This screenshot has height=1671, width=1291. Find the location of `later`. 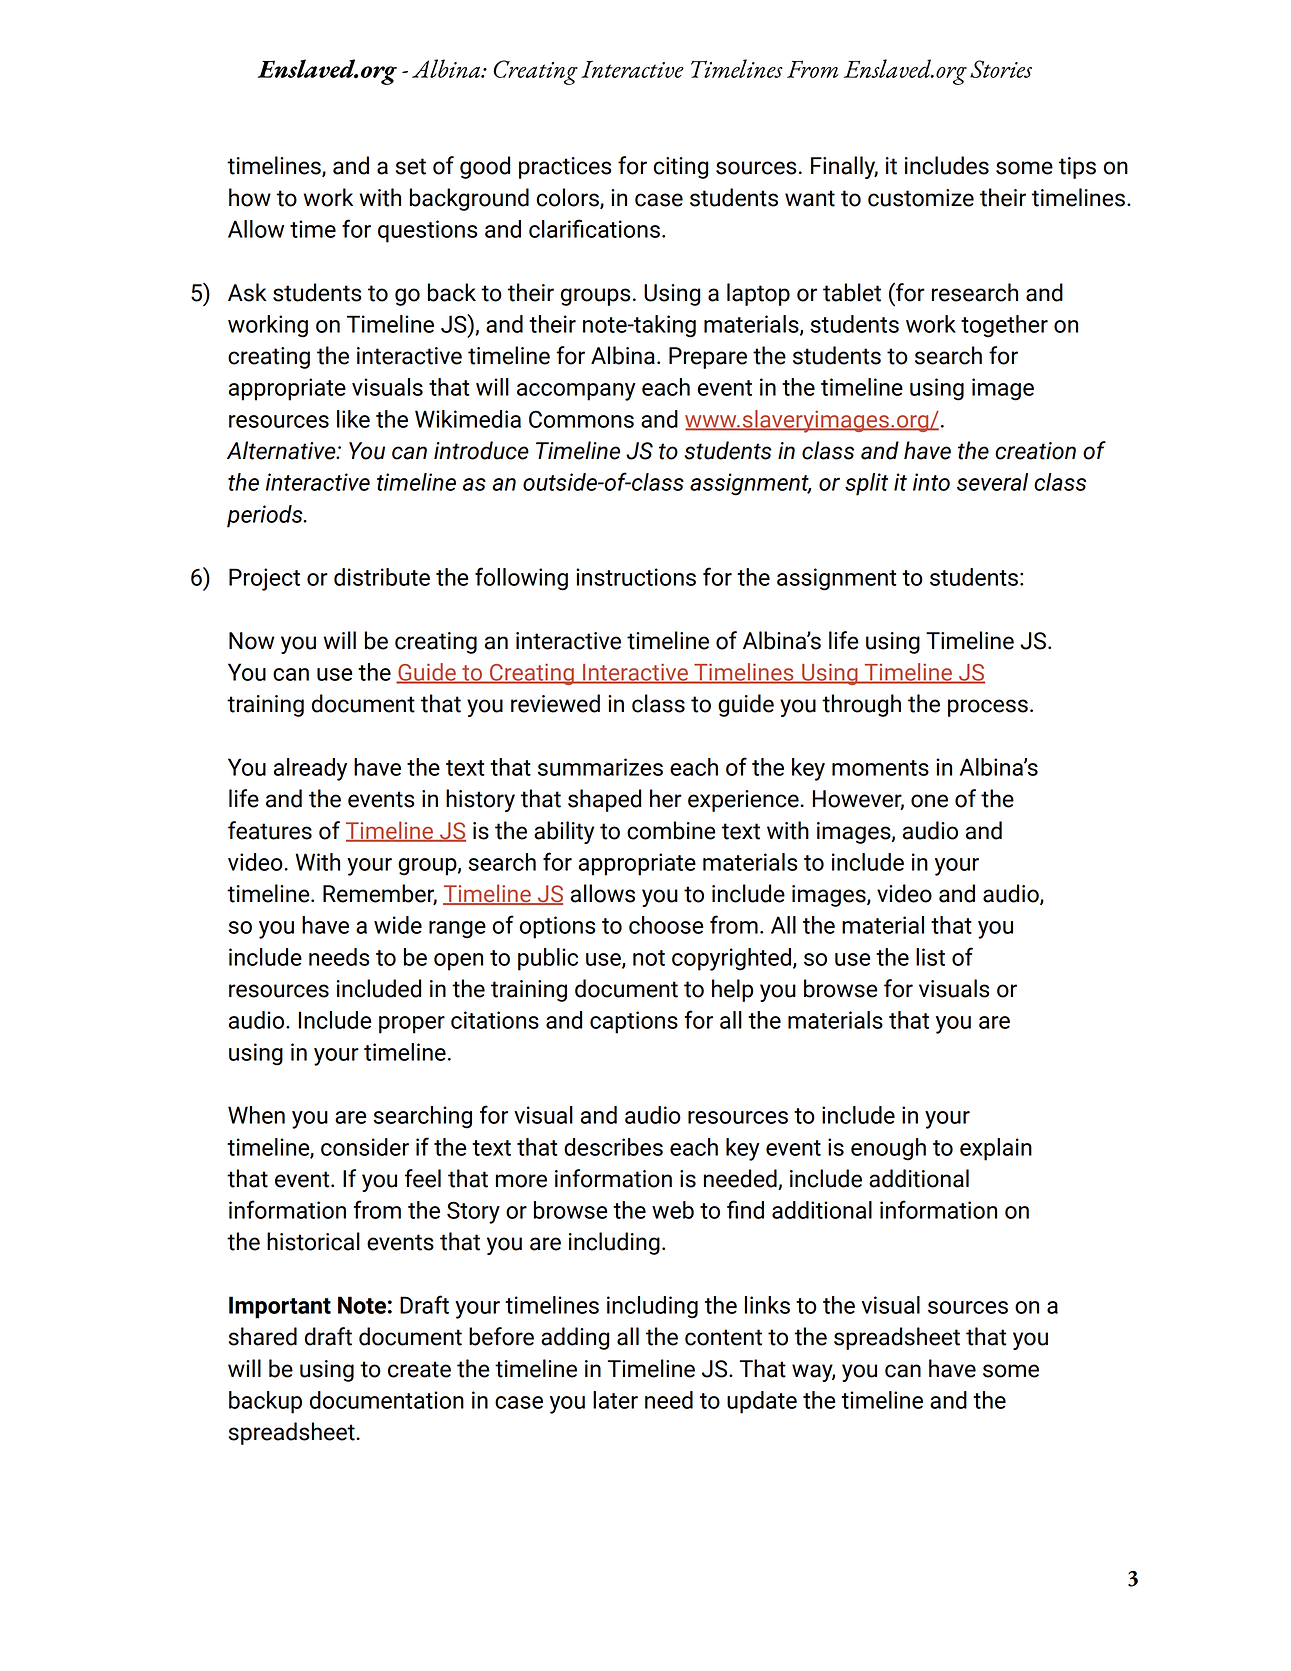

later is located at coordinates (615, 1400).
